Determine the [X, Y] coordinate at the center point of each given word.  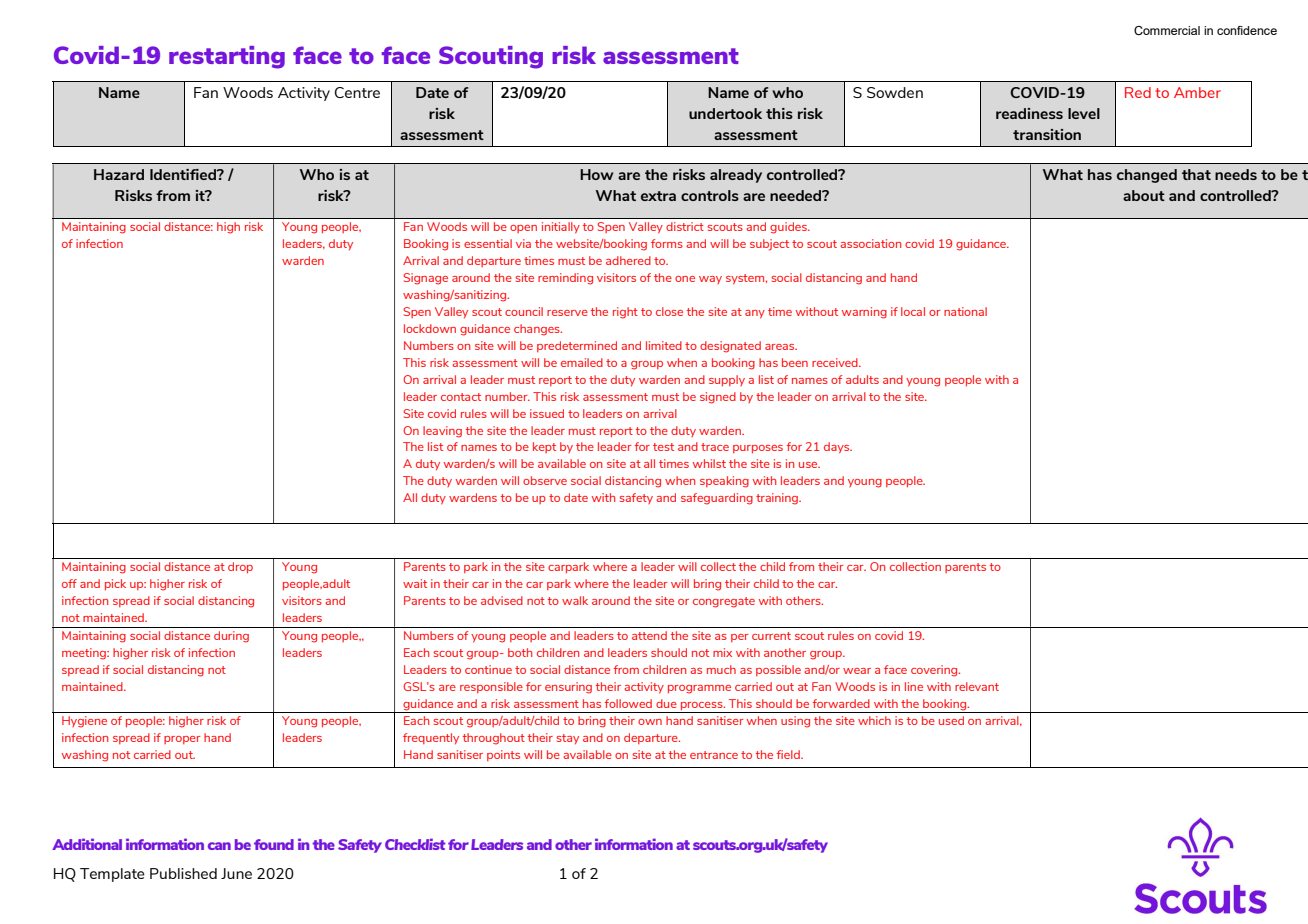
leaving [442, 432]
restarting [227, 57]
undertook [725, 113]
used [951, 720]
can [219, 846]
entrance [714, 755]
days [838, 448]
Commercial [1167, 30]
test [663, 447]
